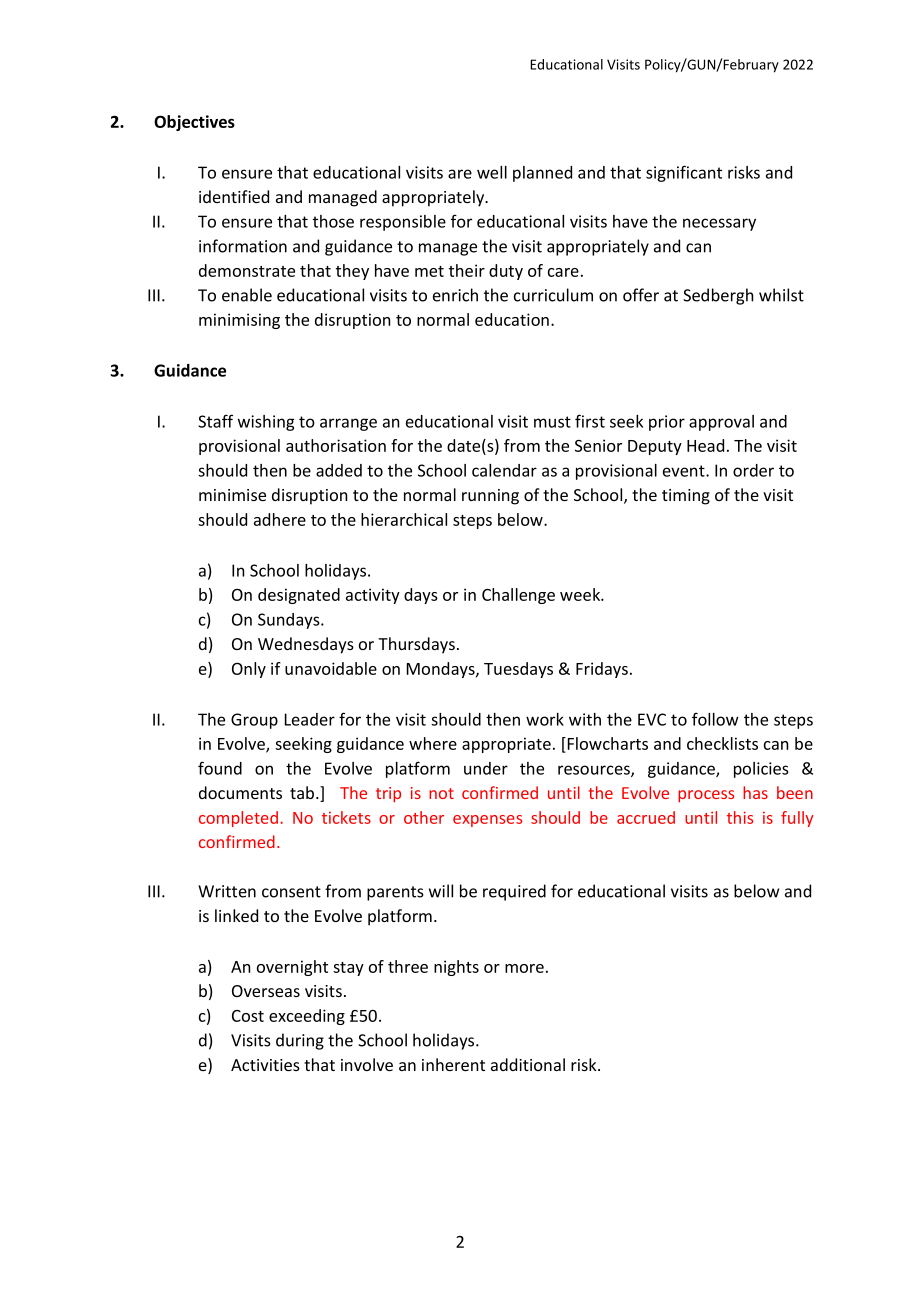  I want to click on well, so click(492, 172).
